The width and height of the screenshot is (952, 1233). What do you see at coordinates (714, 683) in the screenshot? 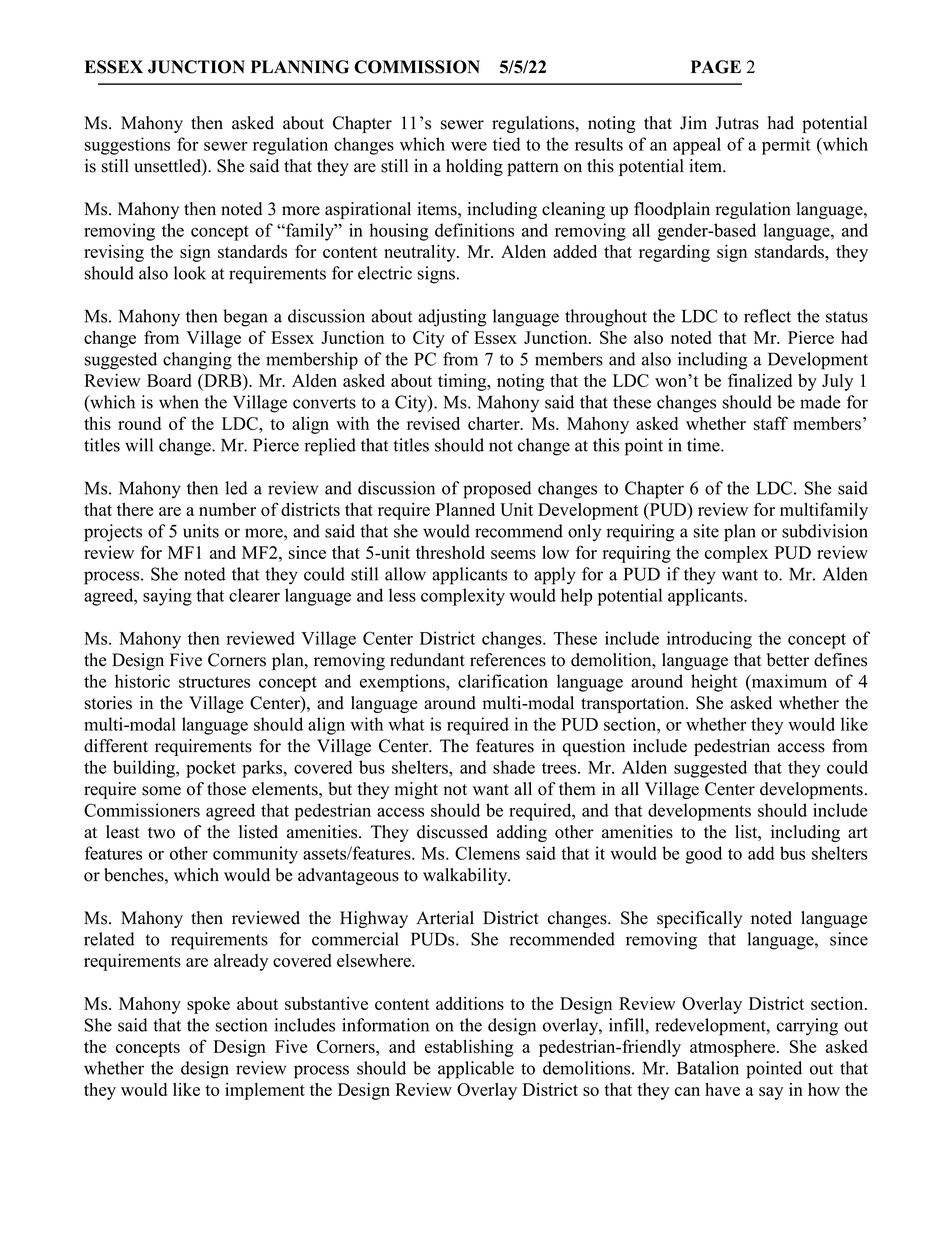
I see `height` at bounding box center [714, 683].
